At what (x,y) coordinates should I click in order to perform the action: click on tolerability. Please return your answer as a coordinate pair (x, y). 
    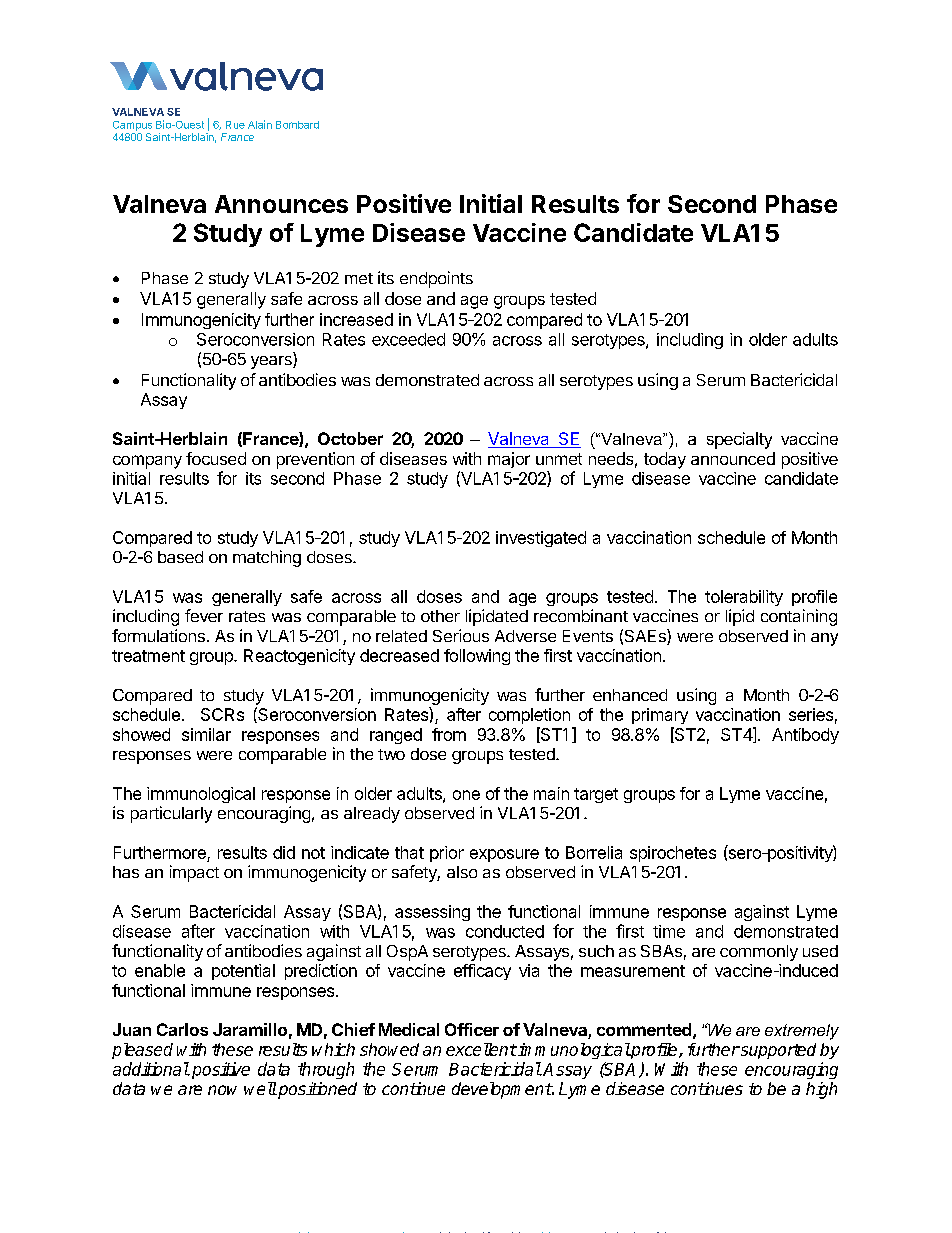
    Looking at the image, I should click on (744, 598).
